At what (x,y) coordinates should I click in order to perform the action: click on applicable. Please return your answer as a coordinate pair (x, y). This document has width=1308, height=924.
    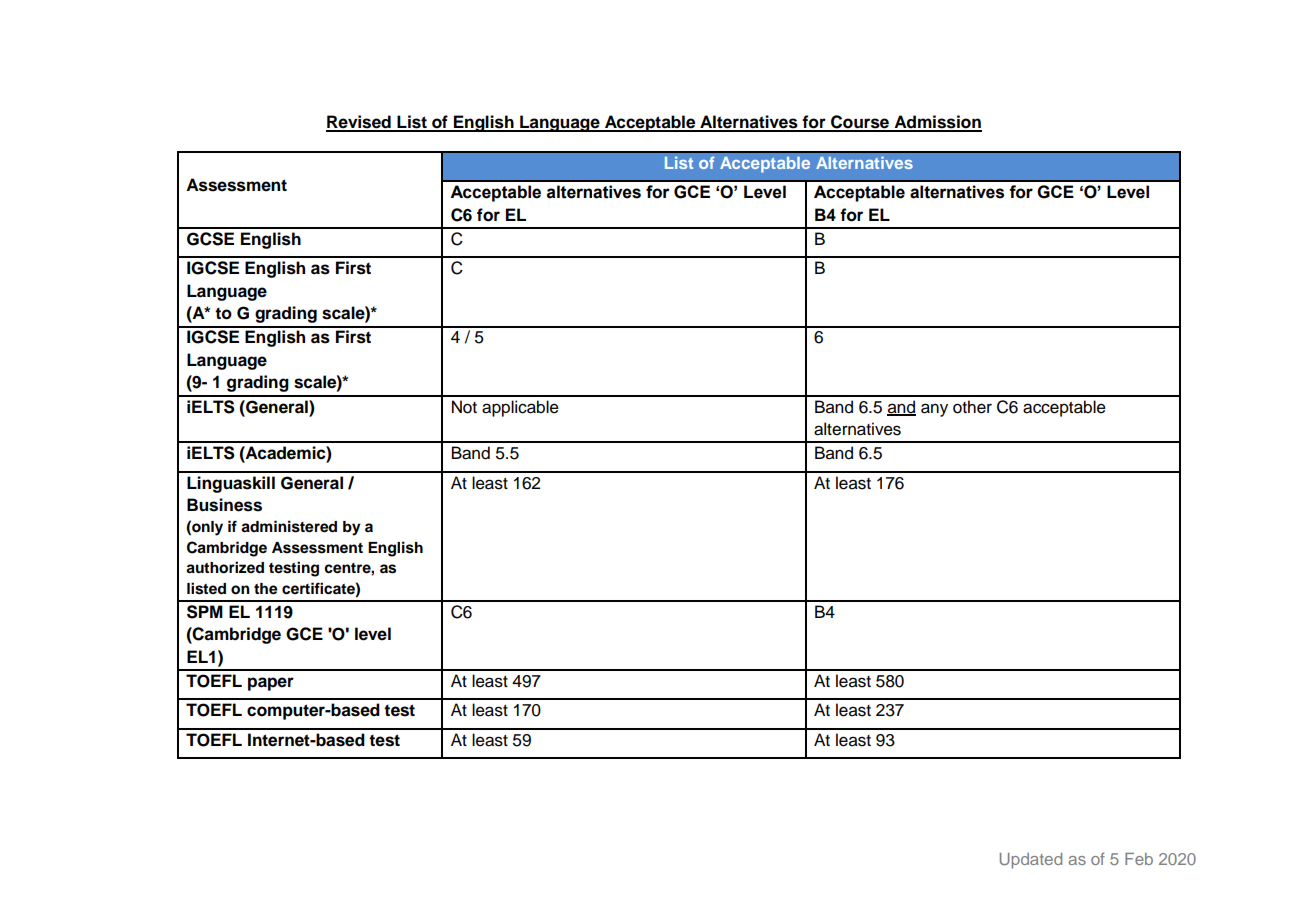
    Looking at the image, I should click on (520, 408).
